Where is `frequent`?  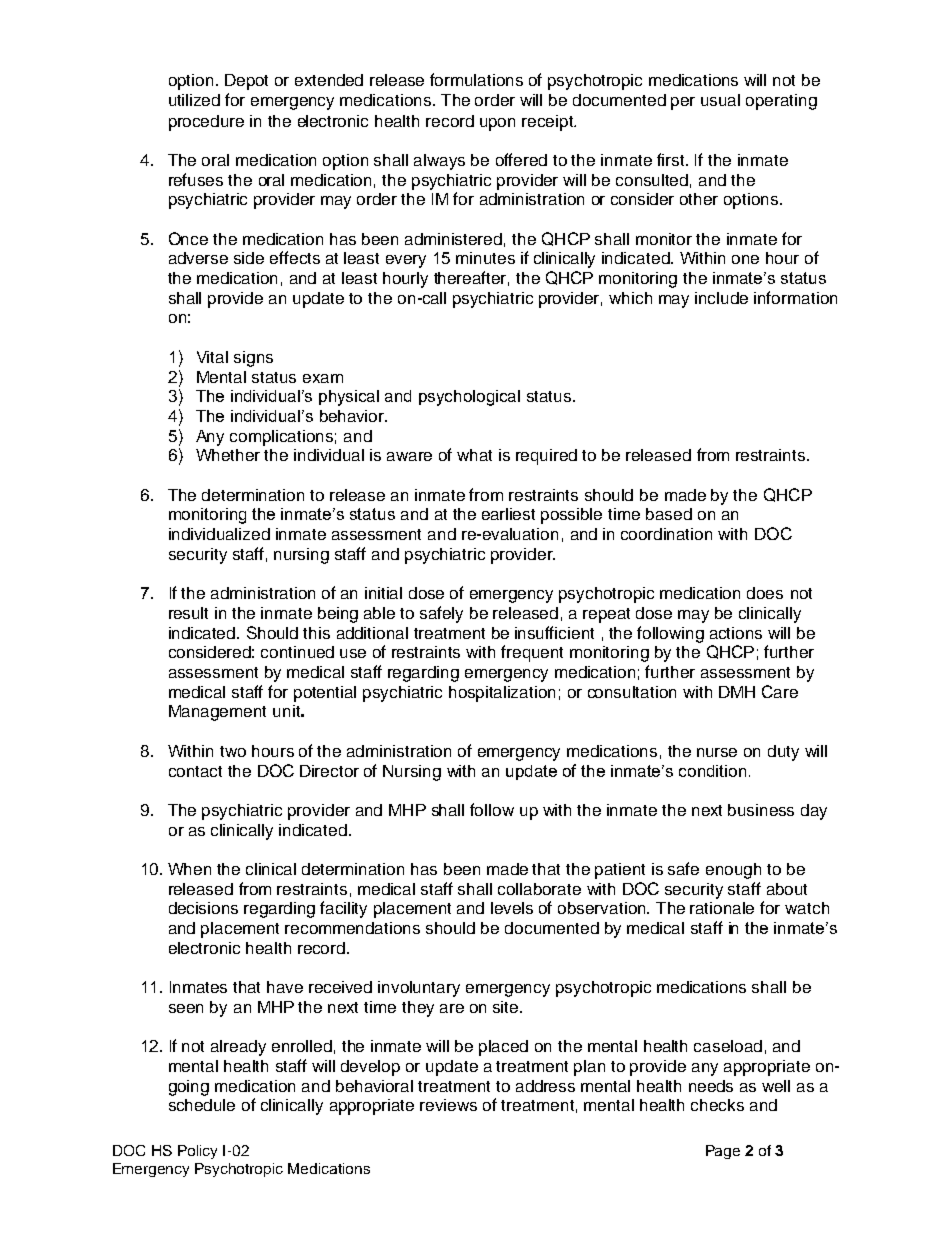 frequent is located at coordinates (532, 653).
